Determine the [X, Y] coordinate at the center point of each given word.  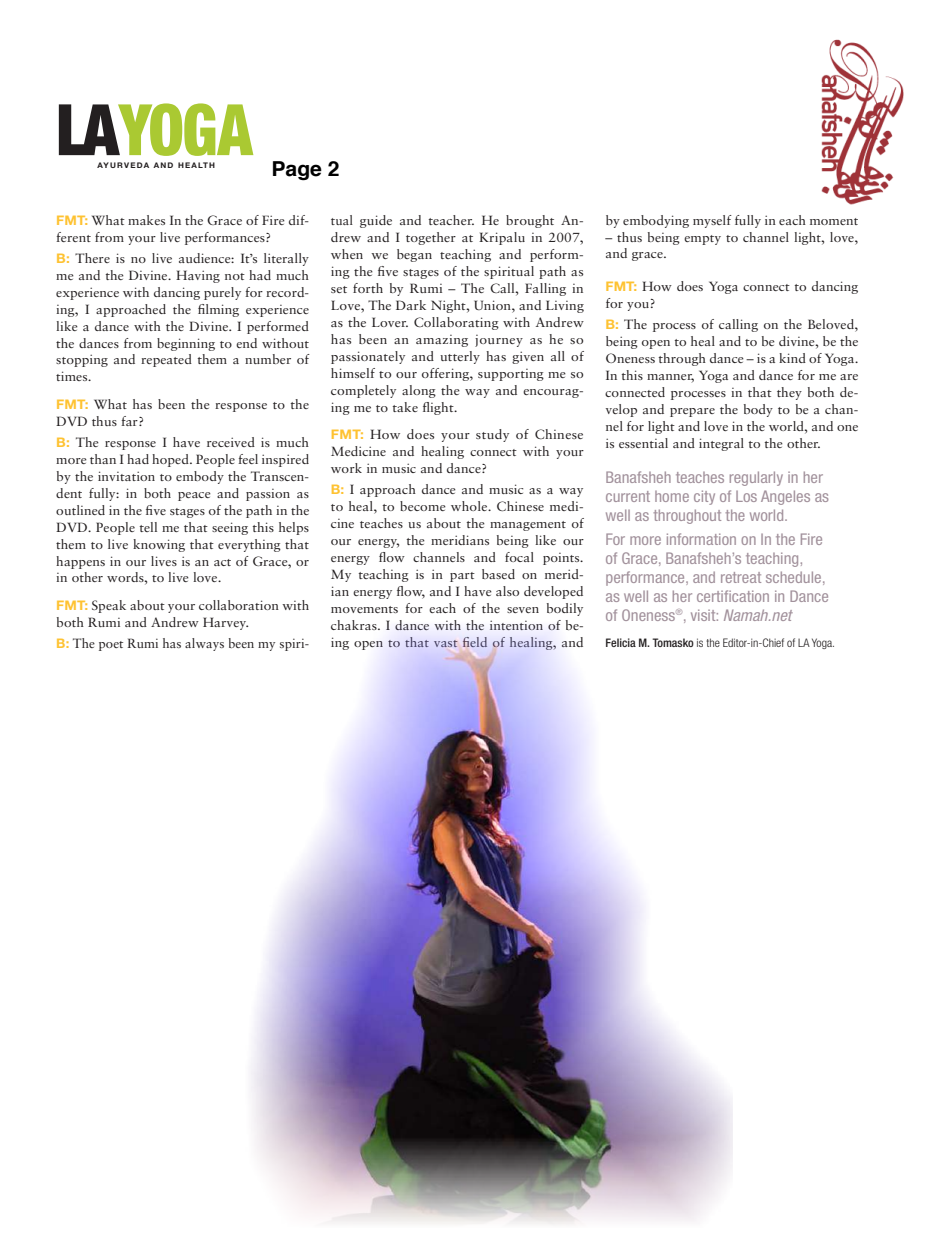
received [231, 442]
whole [470, 506]
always [204, 644]
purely [222, 293]
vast [446, 643]
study [492, 435]
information [701, 539]
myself [712, 221]
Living [565, 306]
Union [493, 305]
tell [148, 527]
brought [530, 221]
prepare [692, 412]
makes [146, 220]
